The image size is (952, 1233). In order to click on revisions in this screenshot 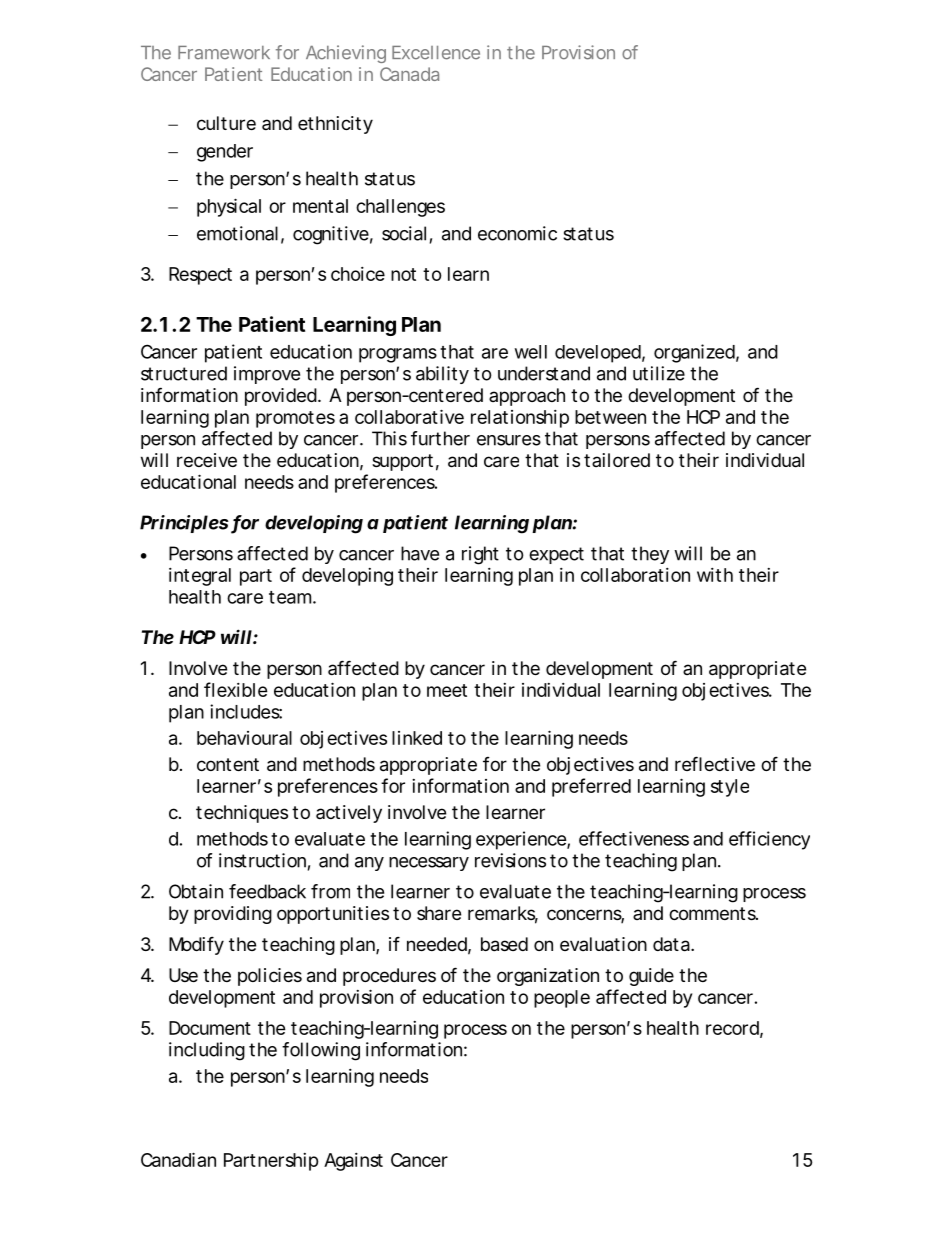, I will do `click(510, 860)`.
